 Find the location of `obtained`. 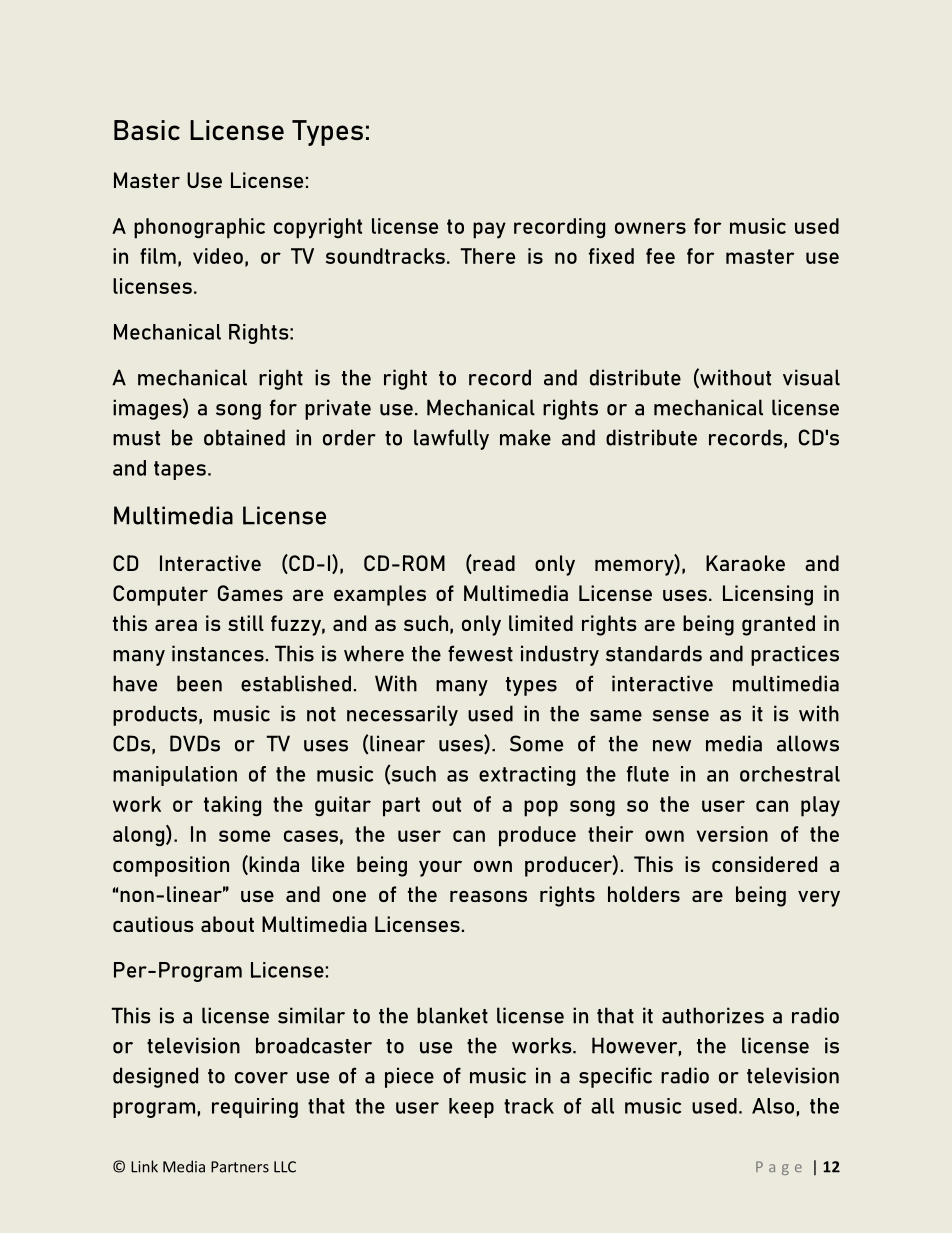

obtained is located at coordinates (244, 437).
